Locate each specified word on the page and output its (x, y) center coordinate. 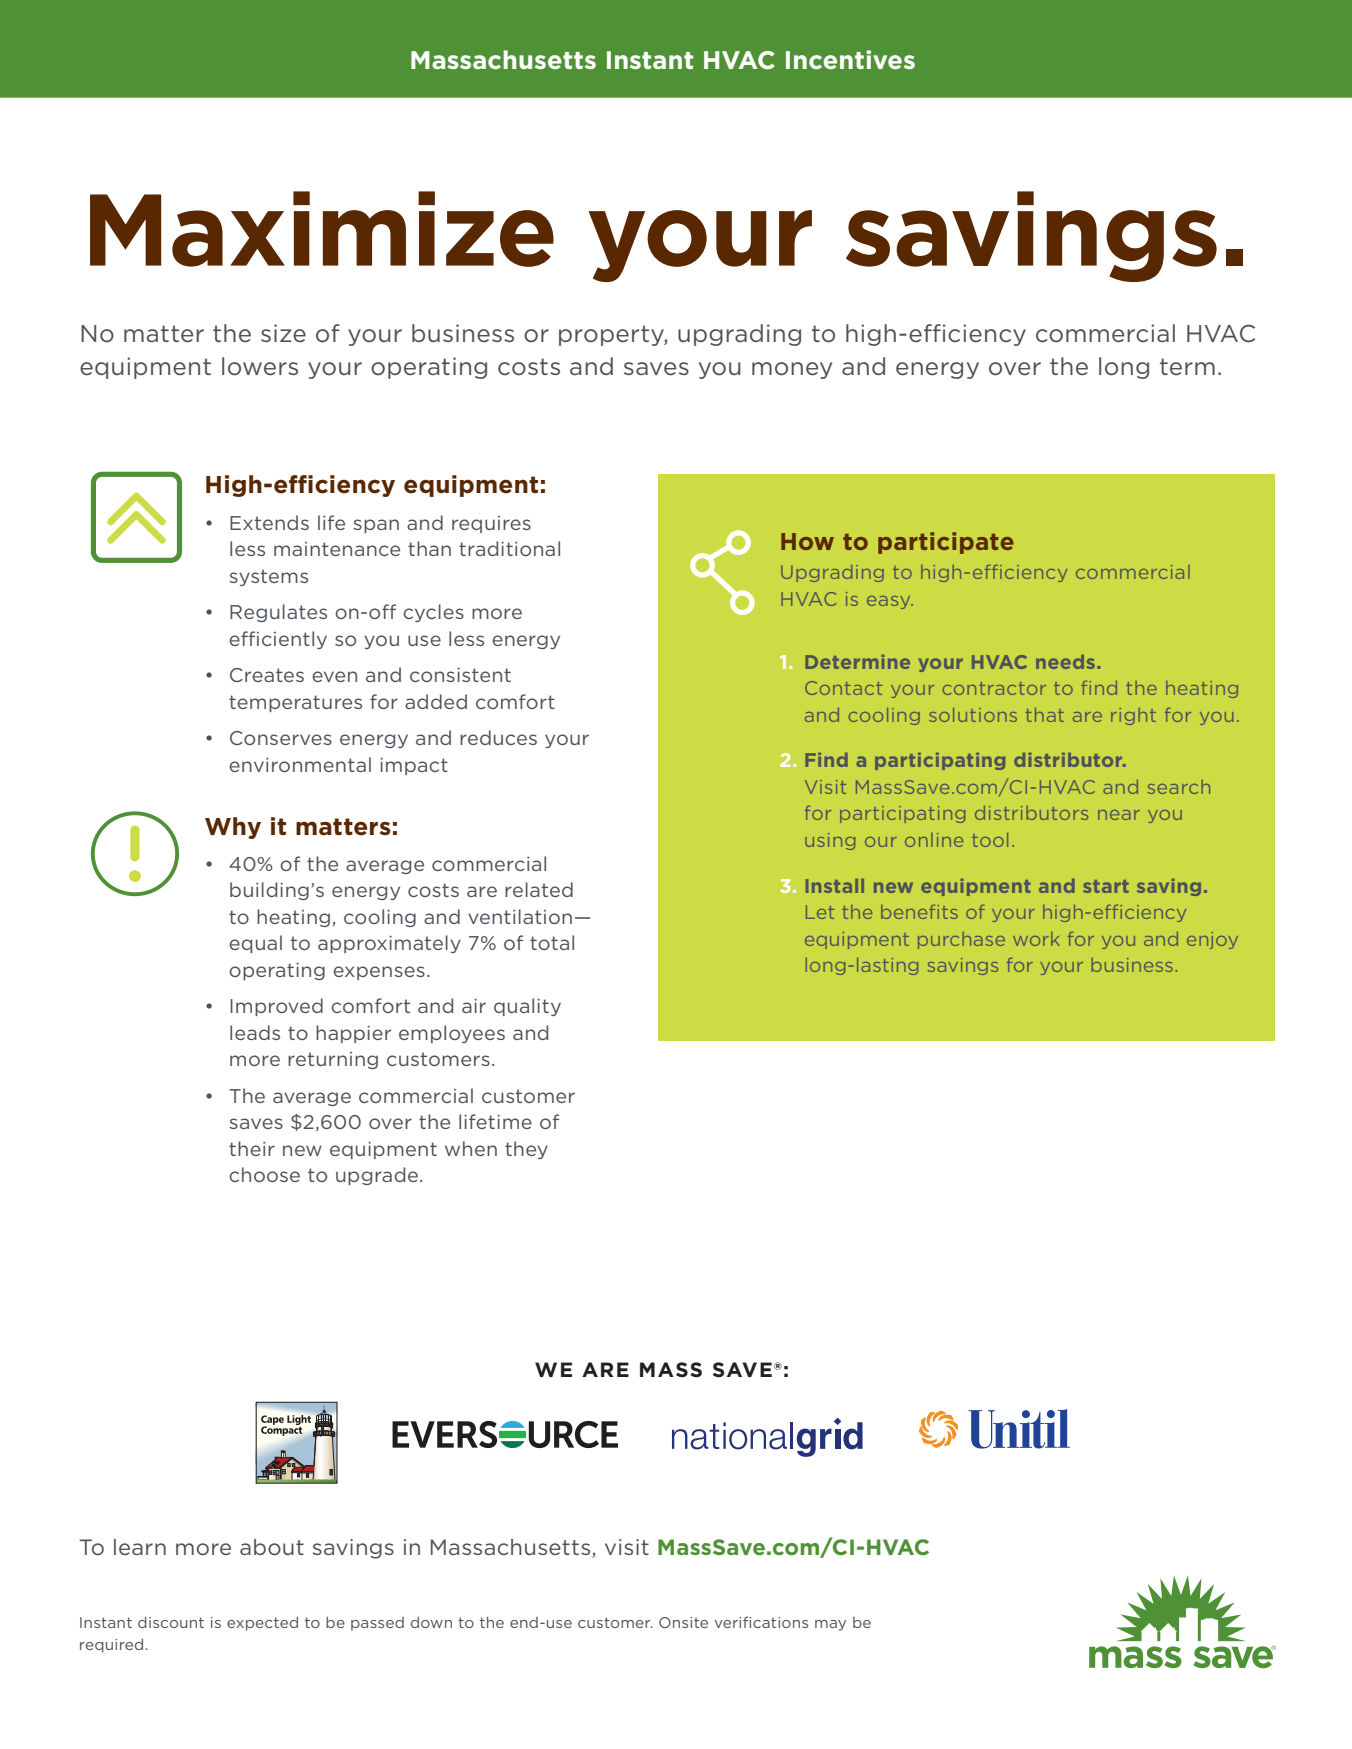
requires (491, 524)
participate (946, 543)
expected (262, 1624)
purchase (961, 940)
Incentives (850, 59)
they (526, 1150)
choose (264, 1174)
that (1045, 715)
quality (527, 1007)
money (792, 370)
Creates (267, 675)
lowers (260, 366)
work (1036, 939)
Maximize (322, 229)
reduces (498, 737)
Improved (276, 1007)
